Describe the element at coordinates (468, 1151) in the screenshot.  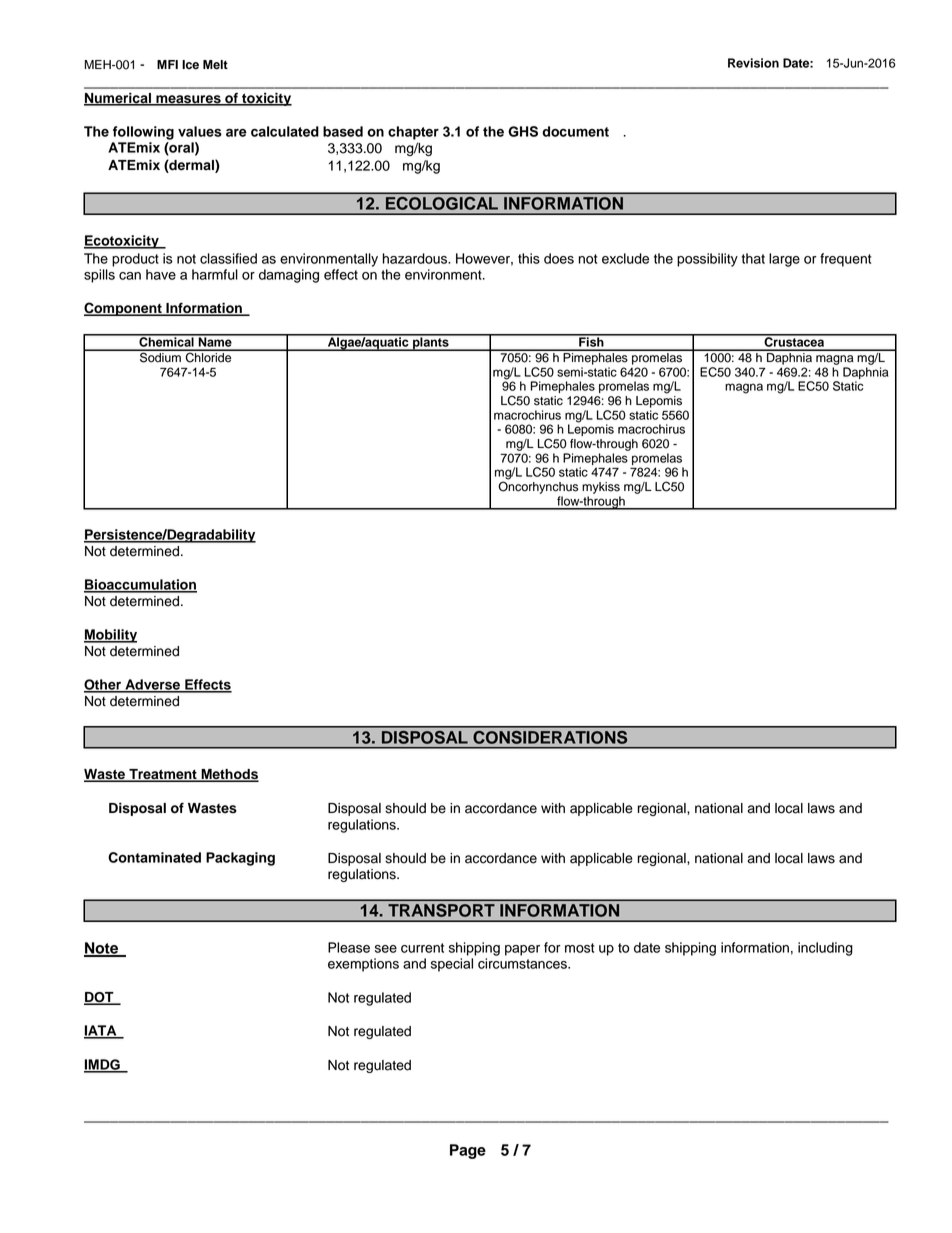
I see `Page` at that location.
